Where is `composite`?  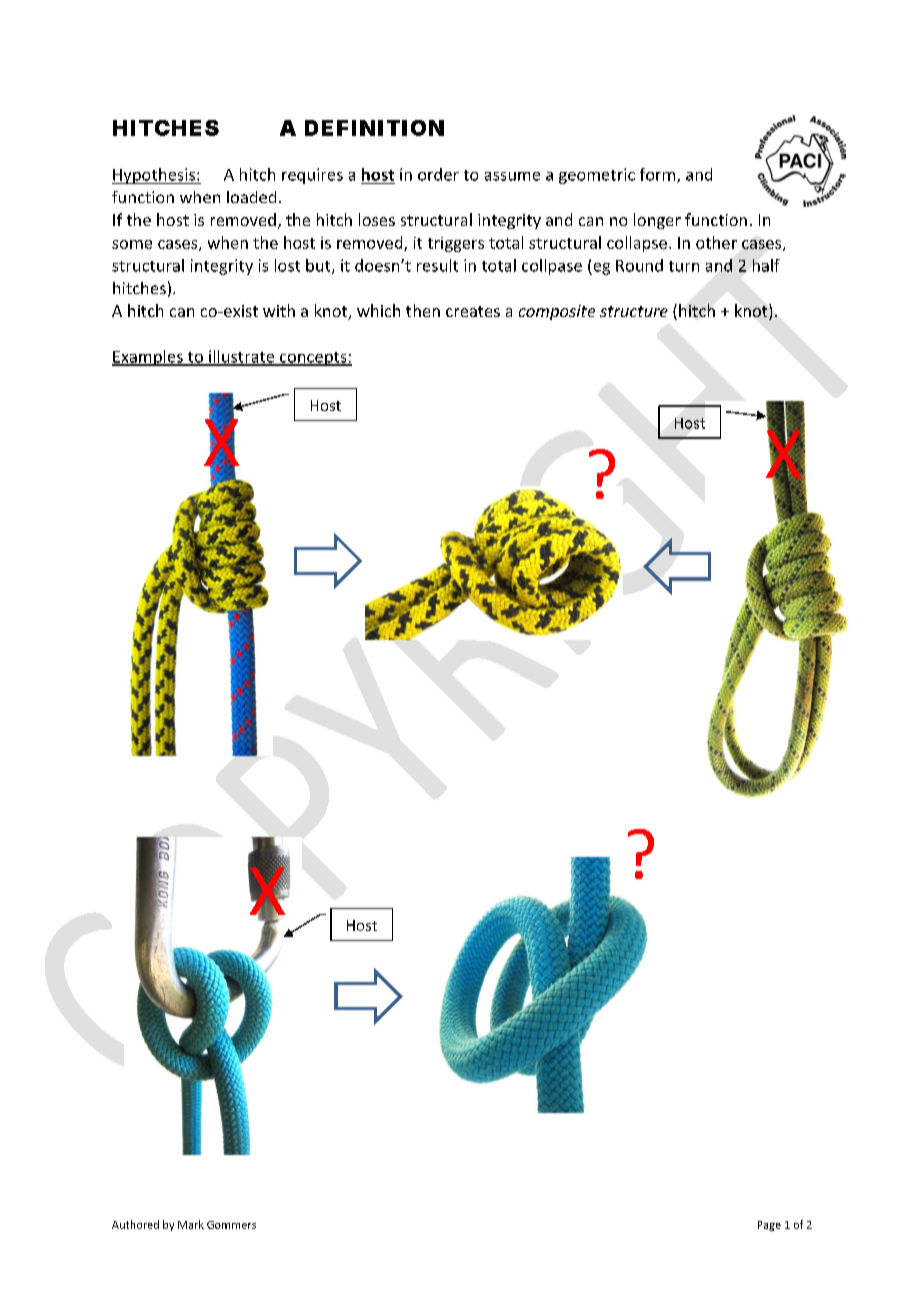 composite is located at coordinates (557, 312).
